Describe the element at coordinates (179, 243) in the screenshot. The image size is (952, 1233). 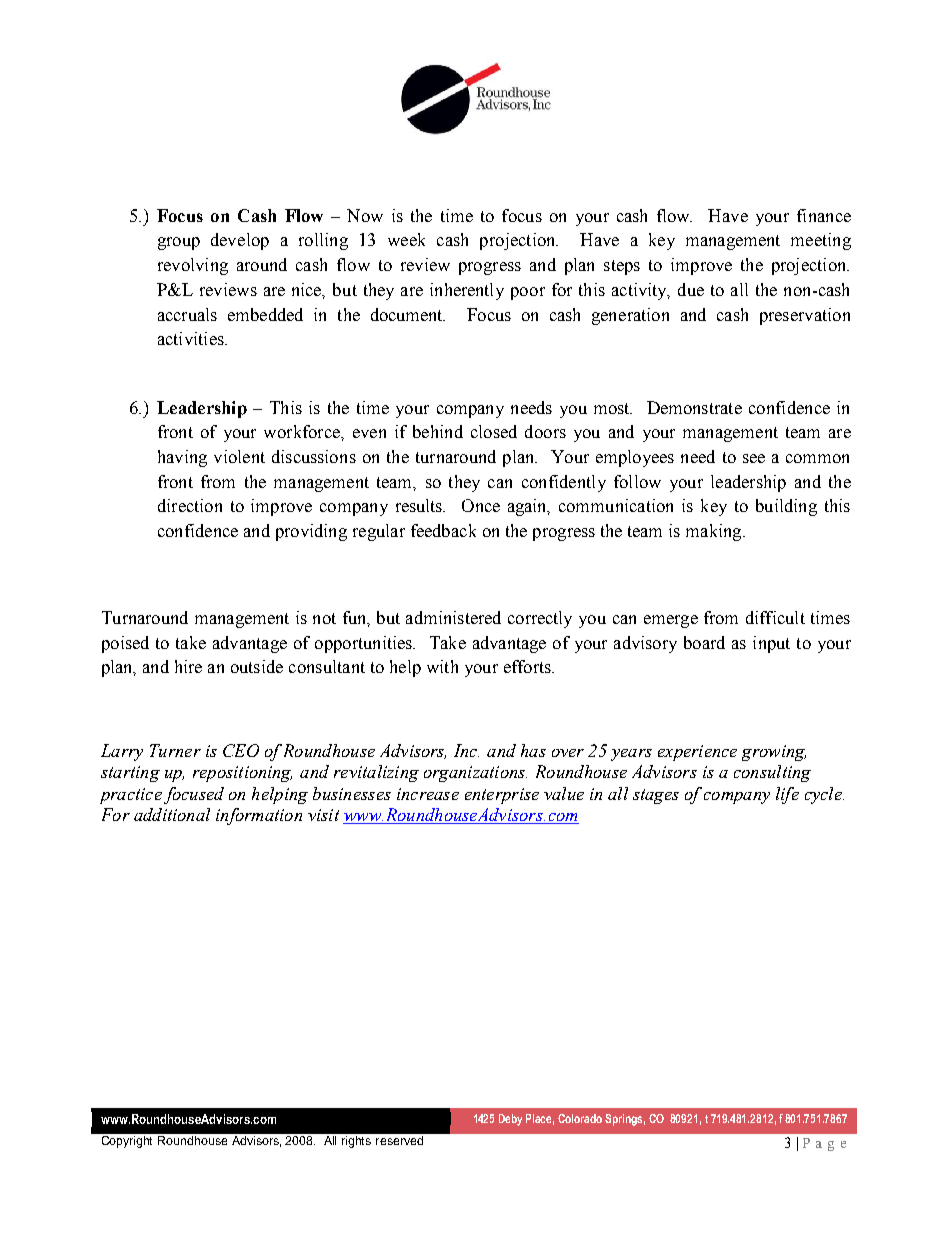
I see `group` at that location.
